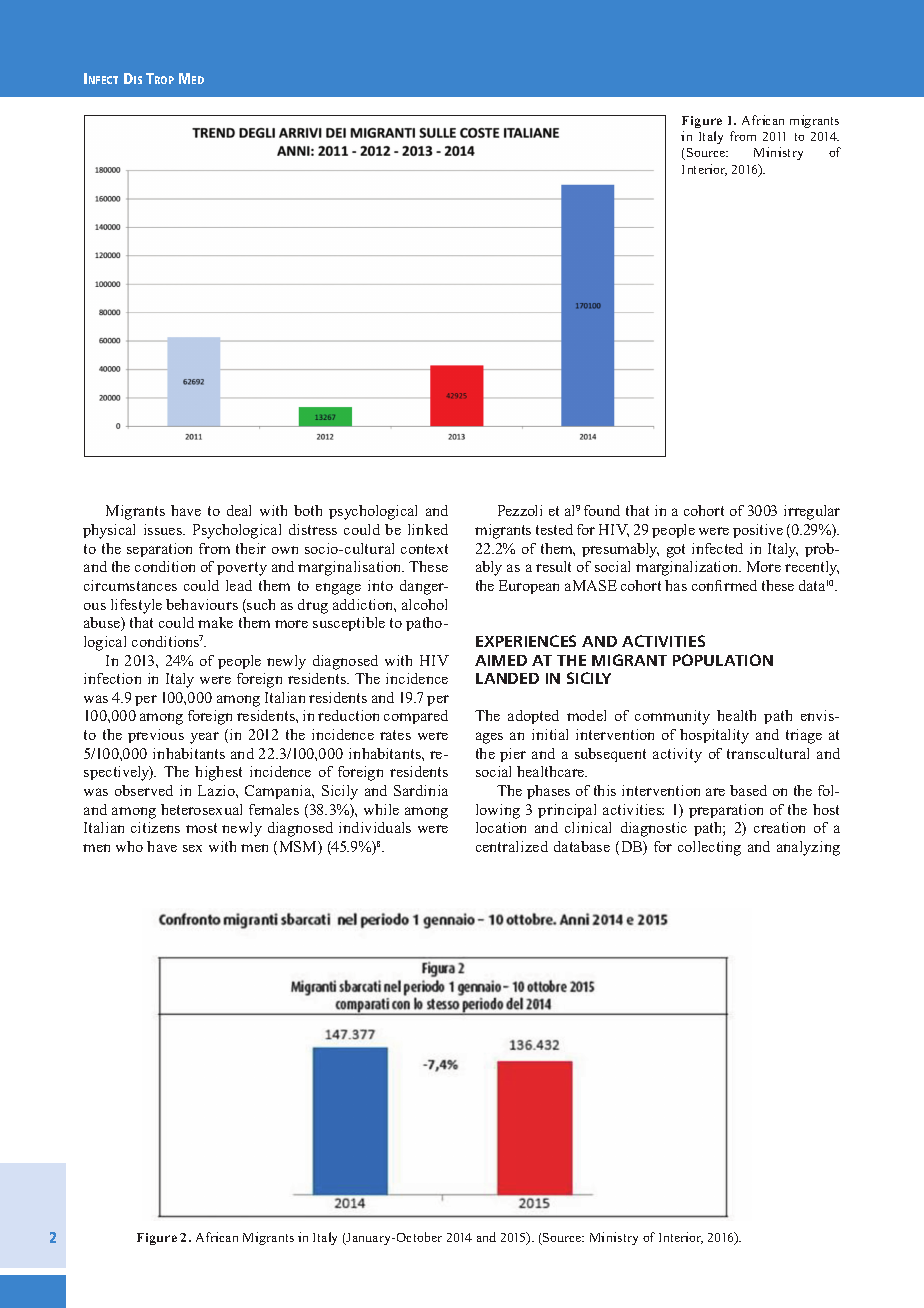  What do you see at coordinates (428, 529) in the page?
I see `linked` at bounding box center [428, 529].
